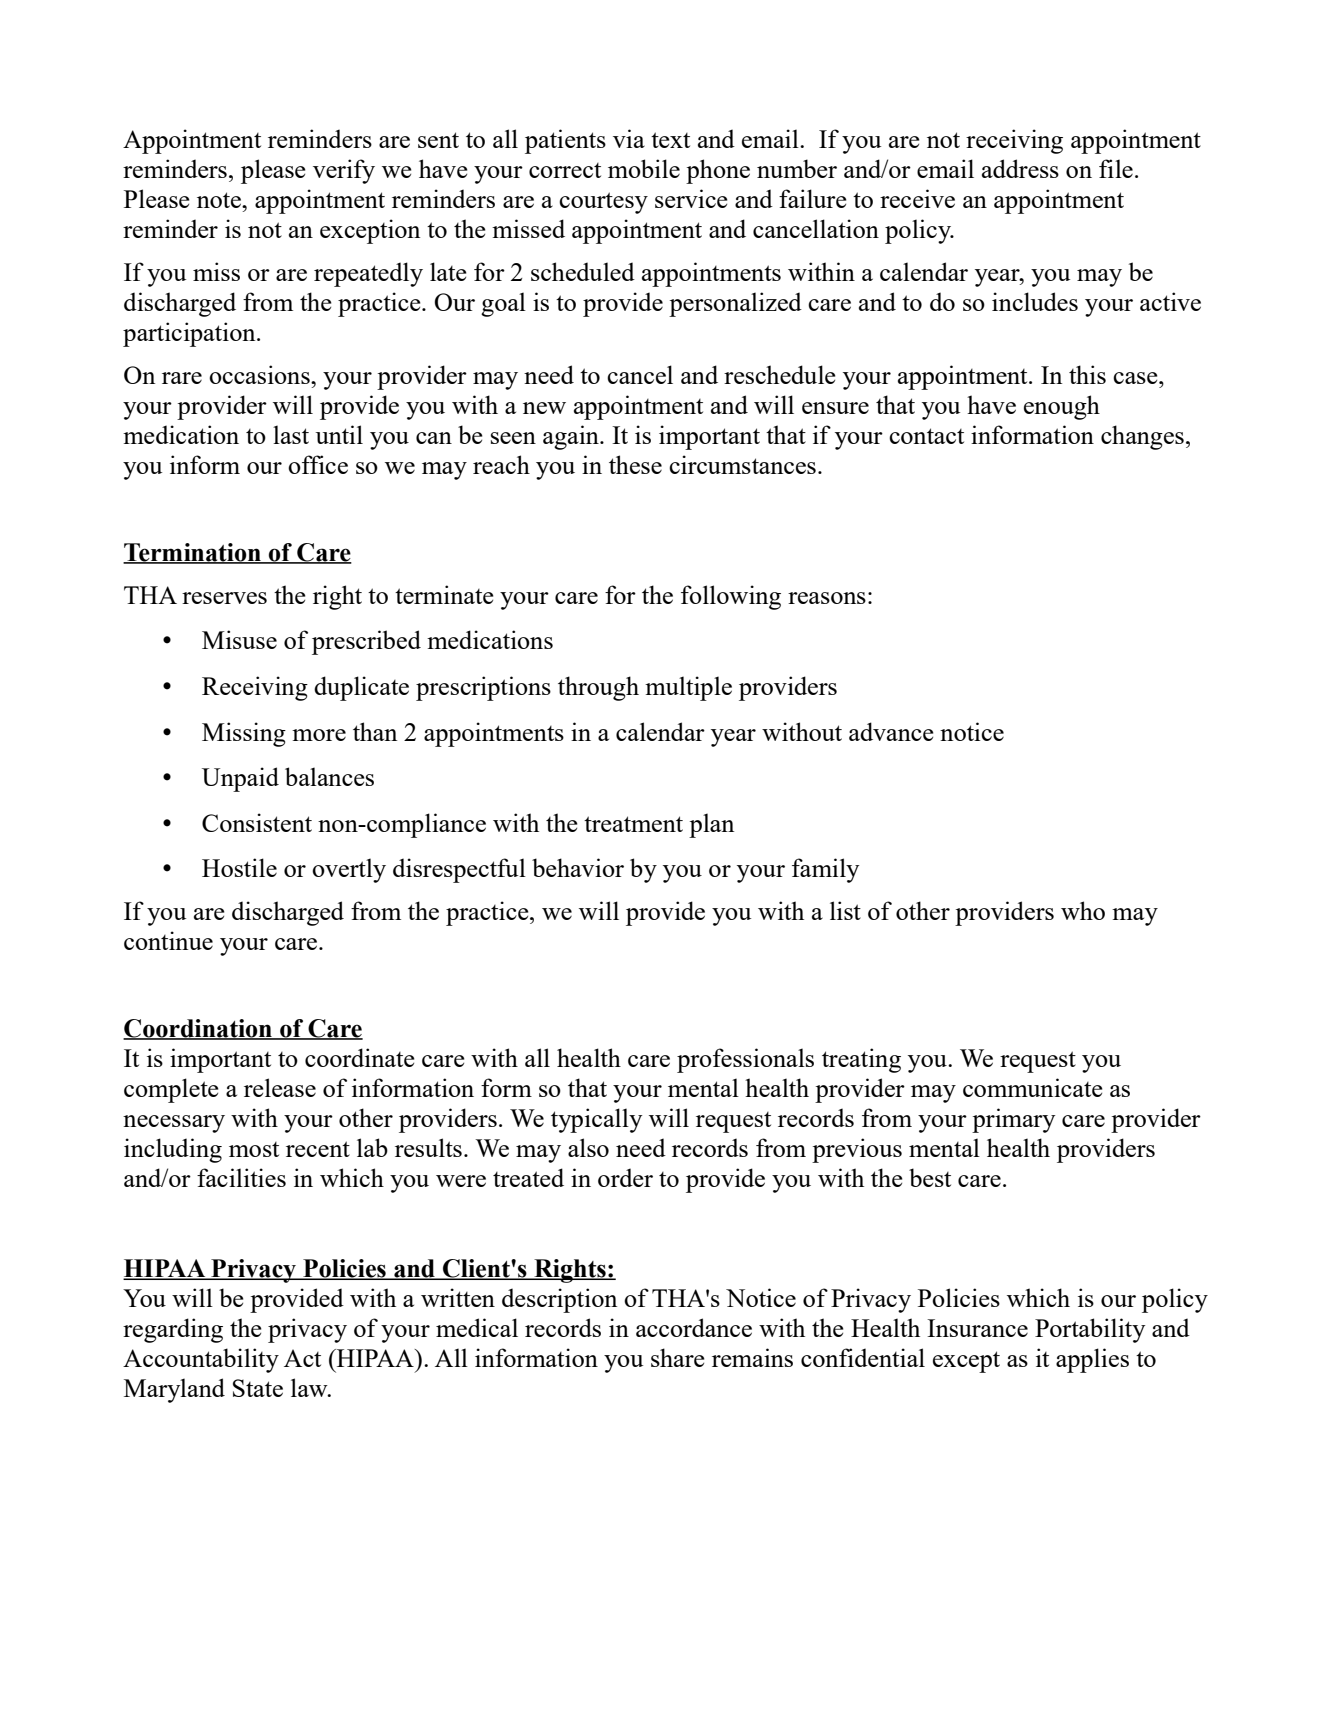 The image size is (1332, 1724). What do you see at coordinates (1083, 910) in the screenshot?
I see `who` at bounding box center [1083, 910].
